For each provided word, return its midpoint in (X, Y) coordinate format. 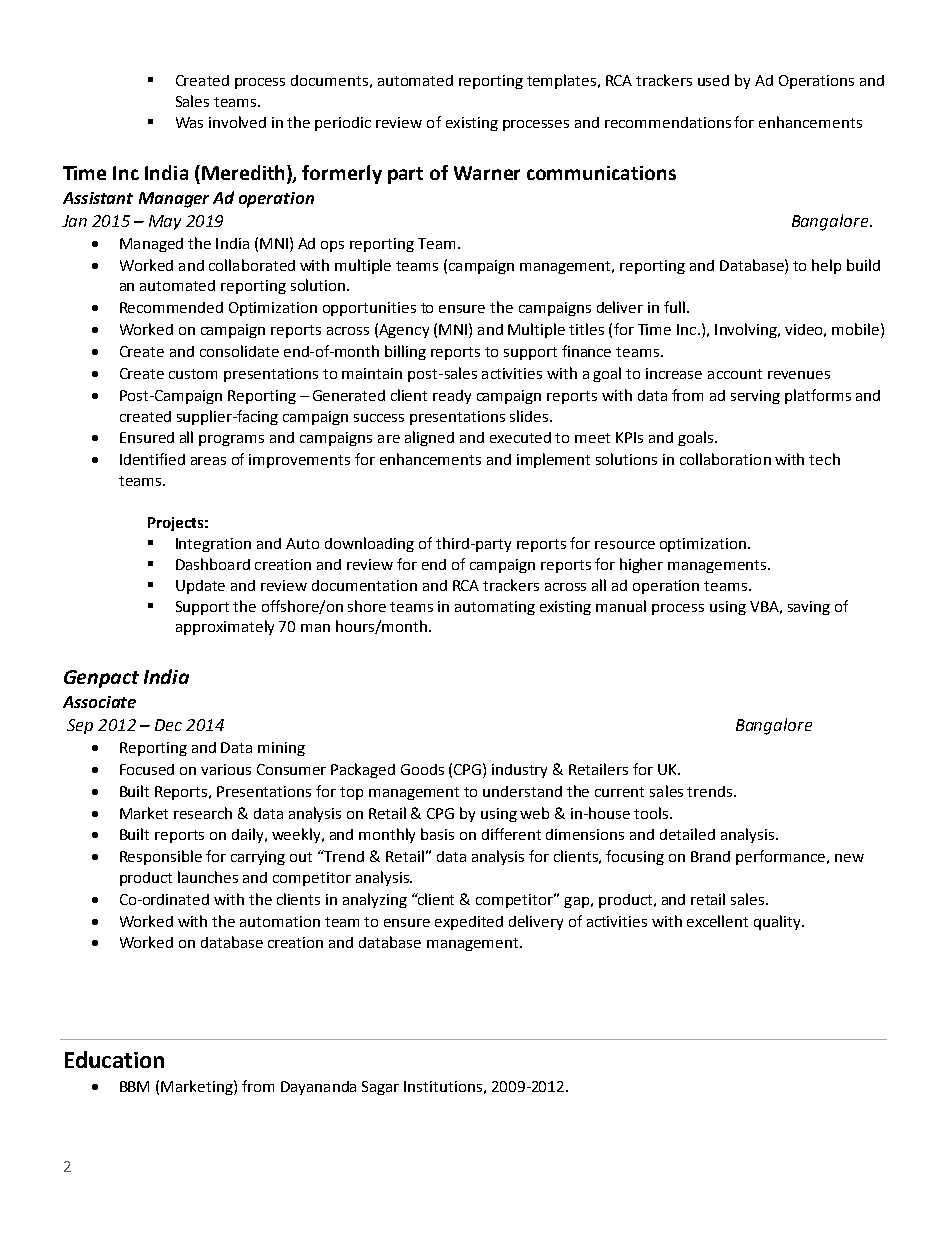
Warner (487, 173)
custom (193, 374)
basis (437, 834)
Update (200, 587)
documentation (364, 585)
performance (782, 857)
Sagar (380, 1088)
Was (189, 122)
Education (114, 1059)
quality (778, 922)
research (203, 813)
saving (809, 608)
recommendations (668, 122)
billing (405, 352)
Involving (747, 330)
